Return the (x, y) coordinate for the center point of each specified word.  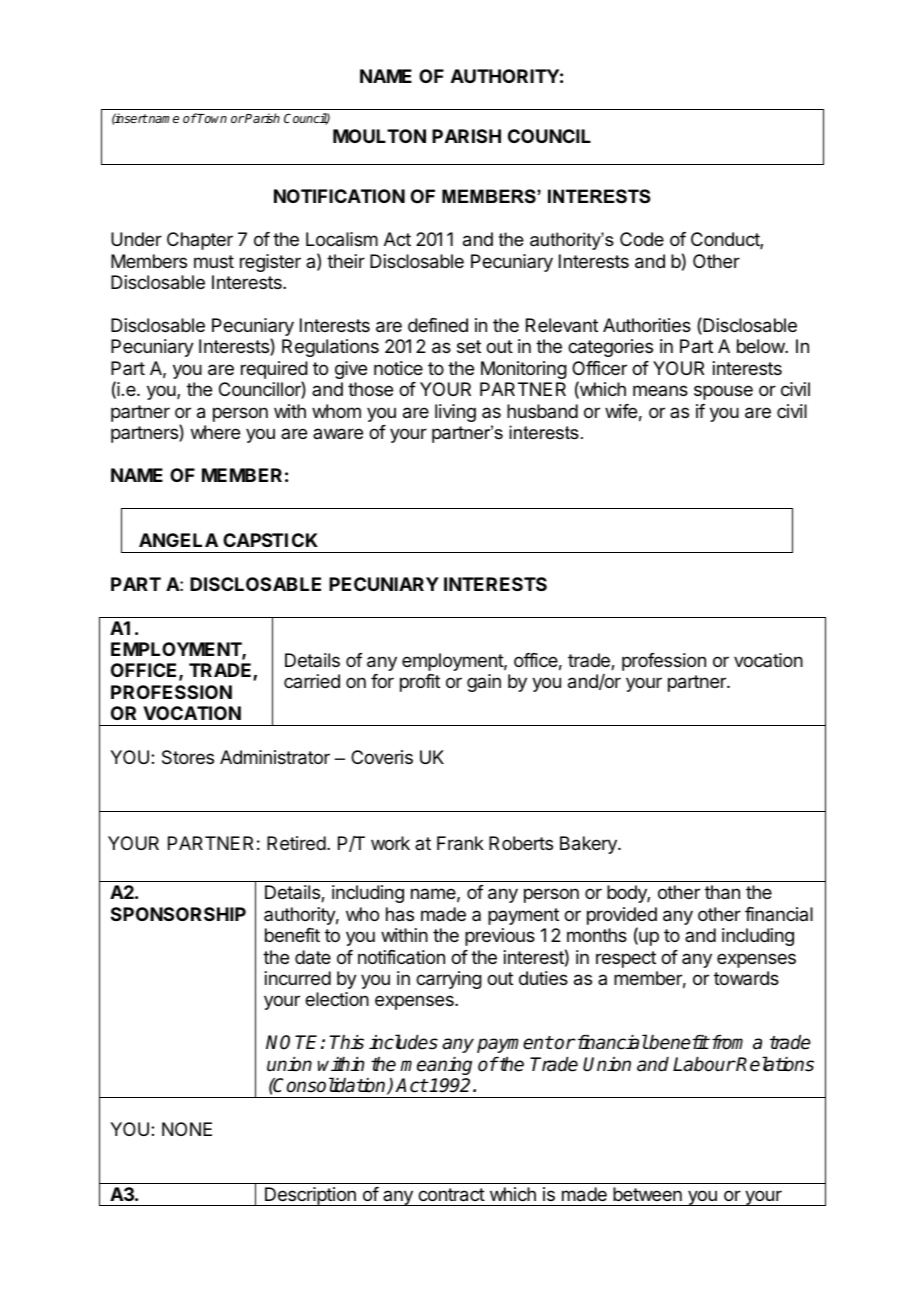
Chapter (200, 241)
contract (451, 1195)
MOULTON (379, 136)
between (647, 1194)
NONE (187, 1129)
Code (642, 239)
